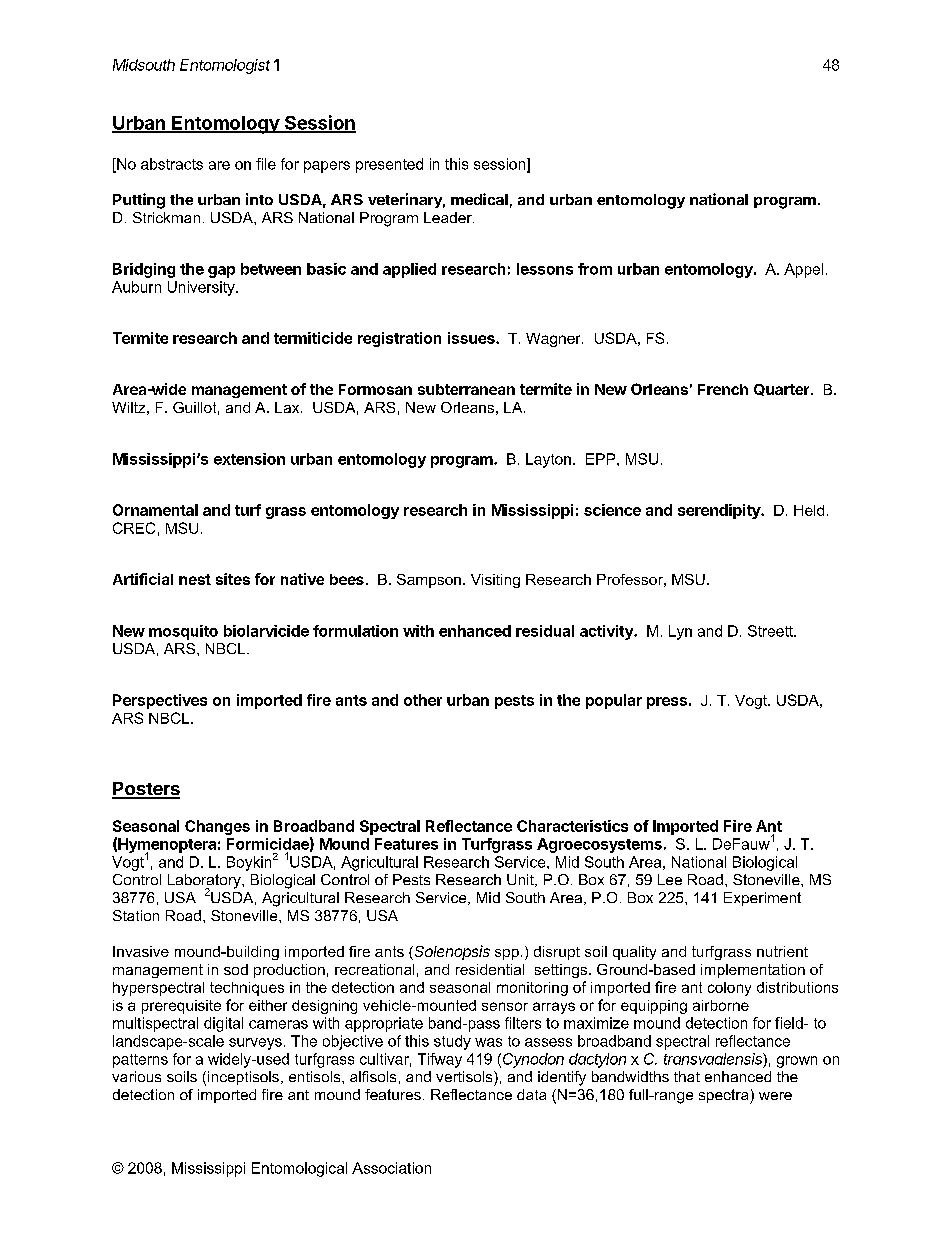 The height and width of the screenshot is (1233, 952). Describe the element at coordinates (299, 1169) in the screenshot. I see `Entomological` at that location.
